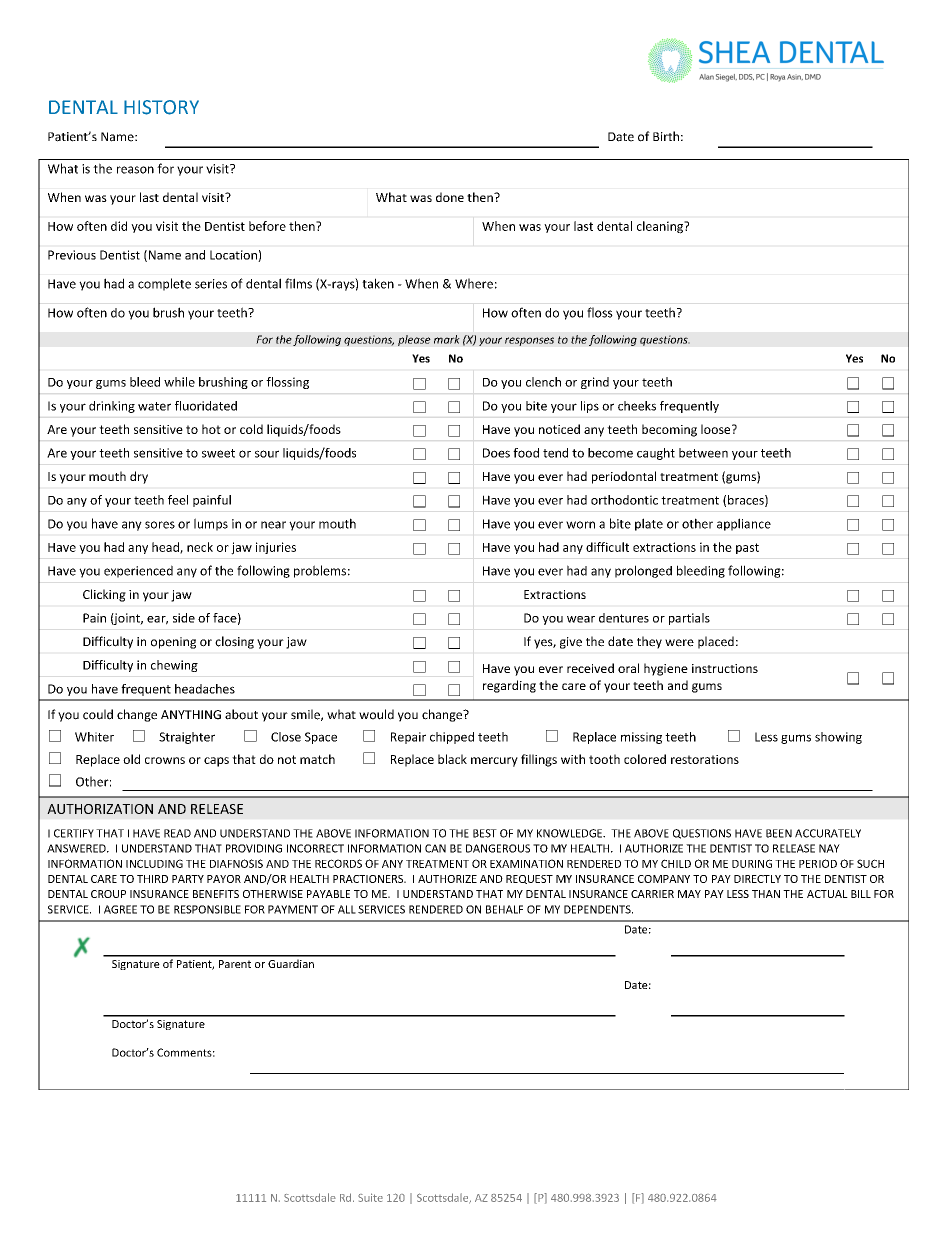  What do you see at coordinates (725, 668) in the screenshot?
I see `instructions` at bounding box center [725, 668].
